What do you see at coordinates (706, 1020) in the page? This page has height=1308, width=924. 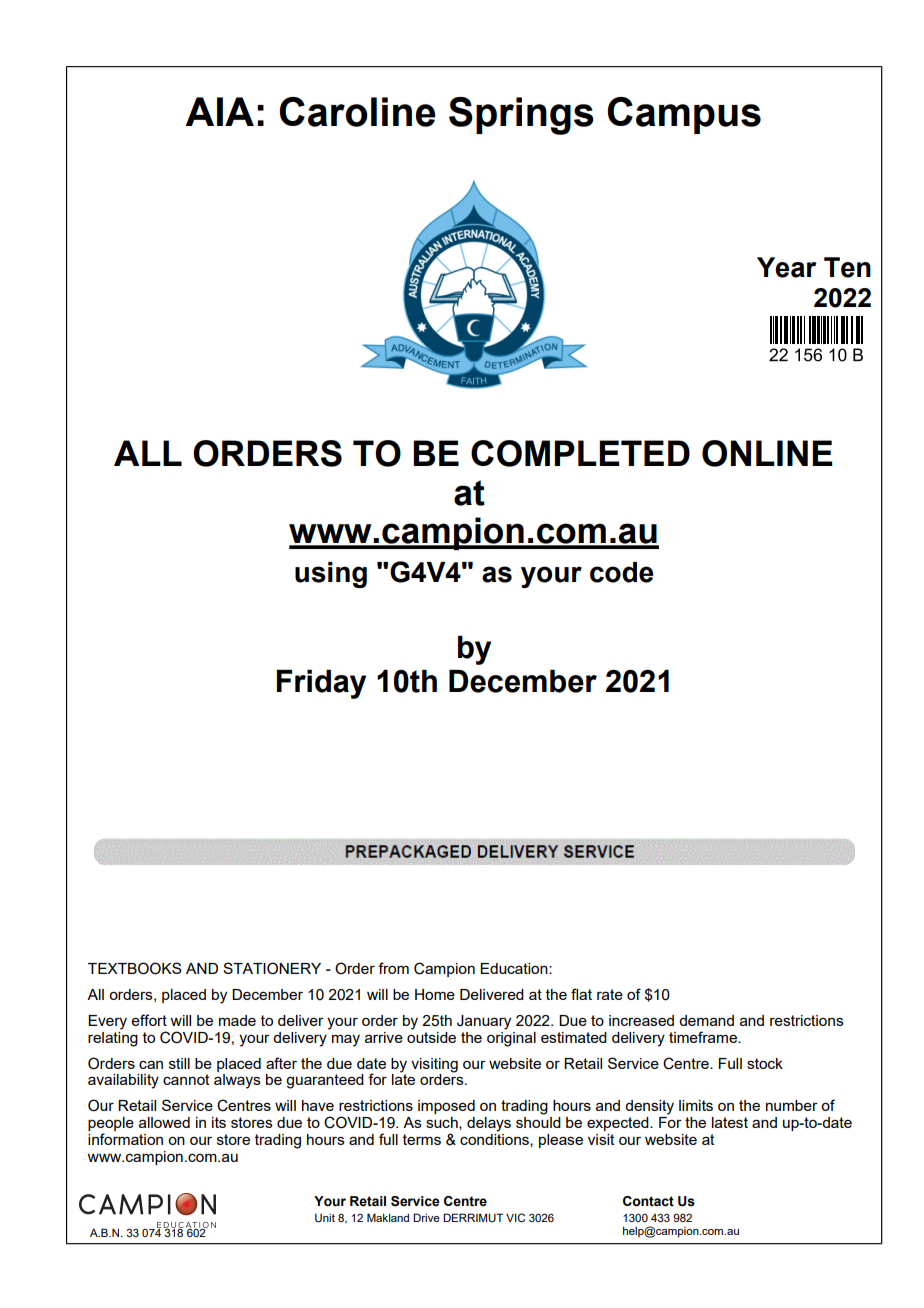 I see `demand` at bounding box center [706, 1020].
